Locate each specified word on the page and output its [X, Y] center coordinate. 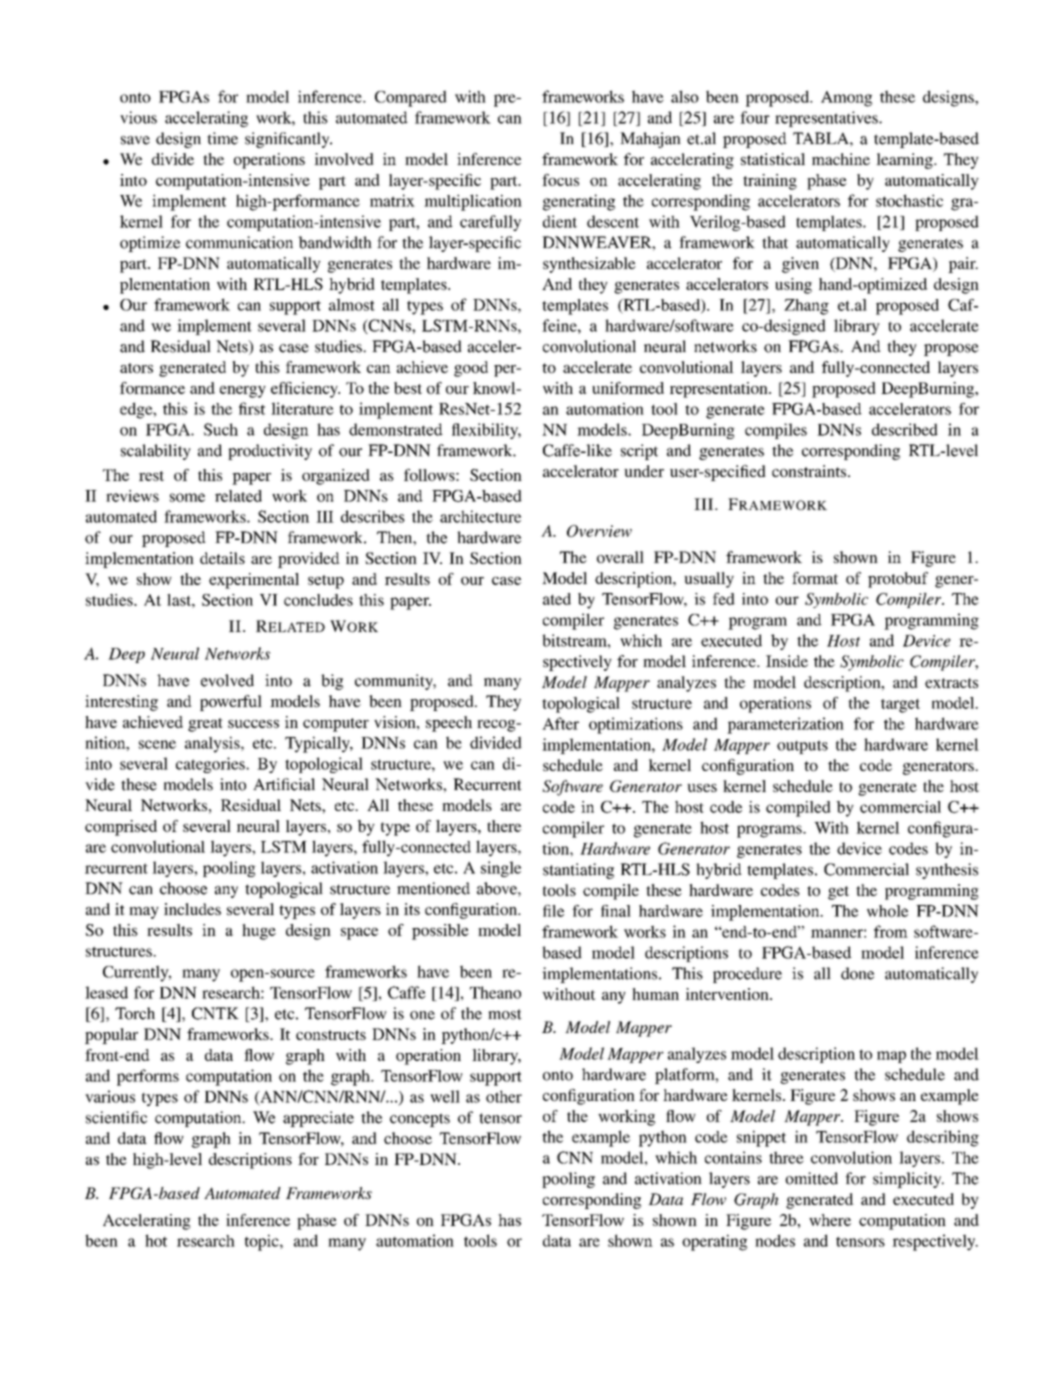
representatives [827, 119]
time [222, 138]
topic [263, 1242]
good [471, 369]
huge [259, 932]
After [560, 723]
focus [560, 180]
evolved [227, 680]
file [553, 911]
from [891, 931]
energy [243, 392]
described [905, 429]
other [504, 1096]
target [900, 706]
